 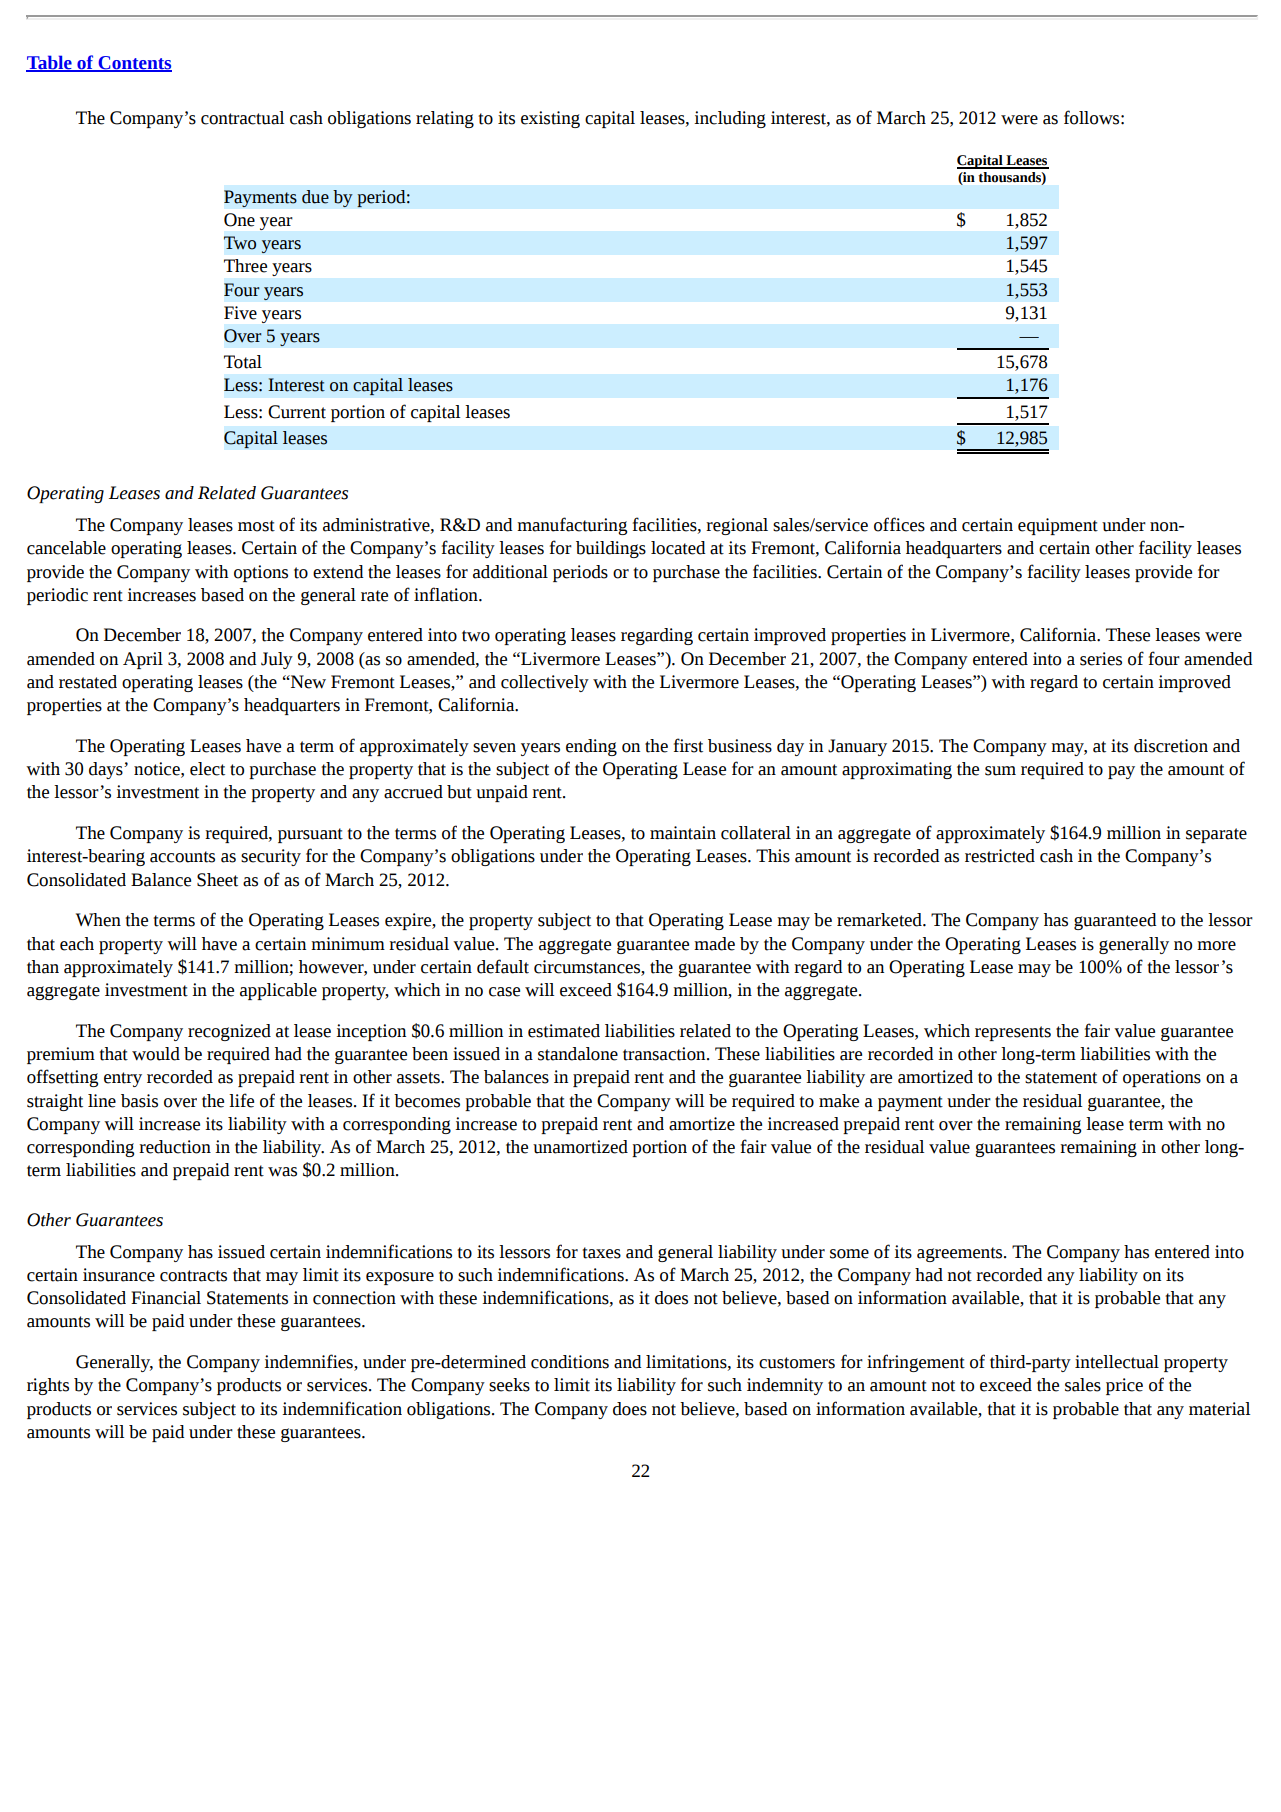 What do you see at coordinates (591, 747) in the document?
I see `ending` at bounding box center [591, 747].
